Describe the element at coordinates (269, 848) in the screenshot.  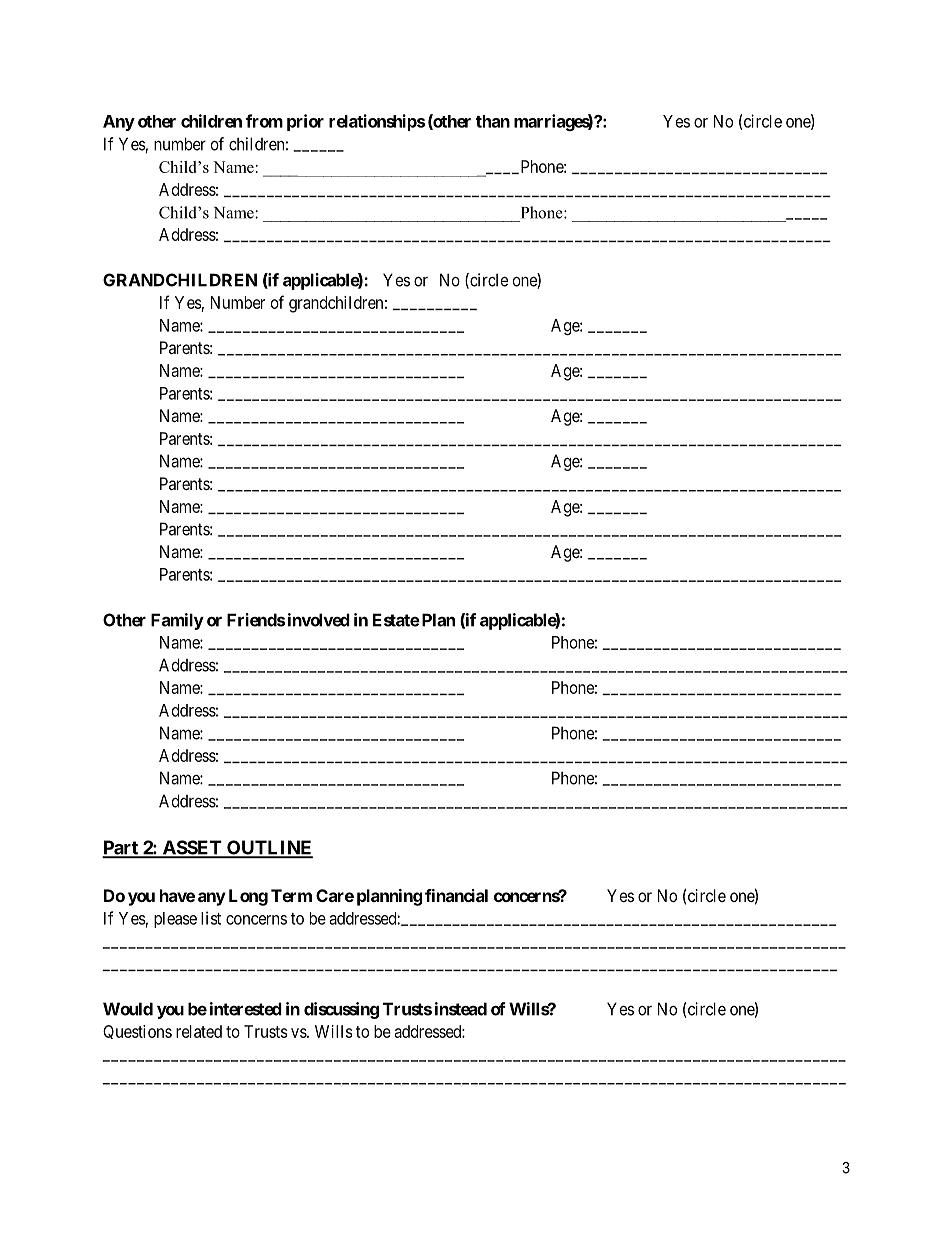
I see `OUTLINE` at that location.
